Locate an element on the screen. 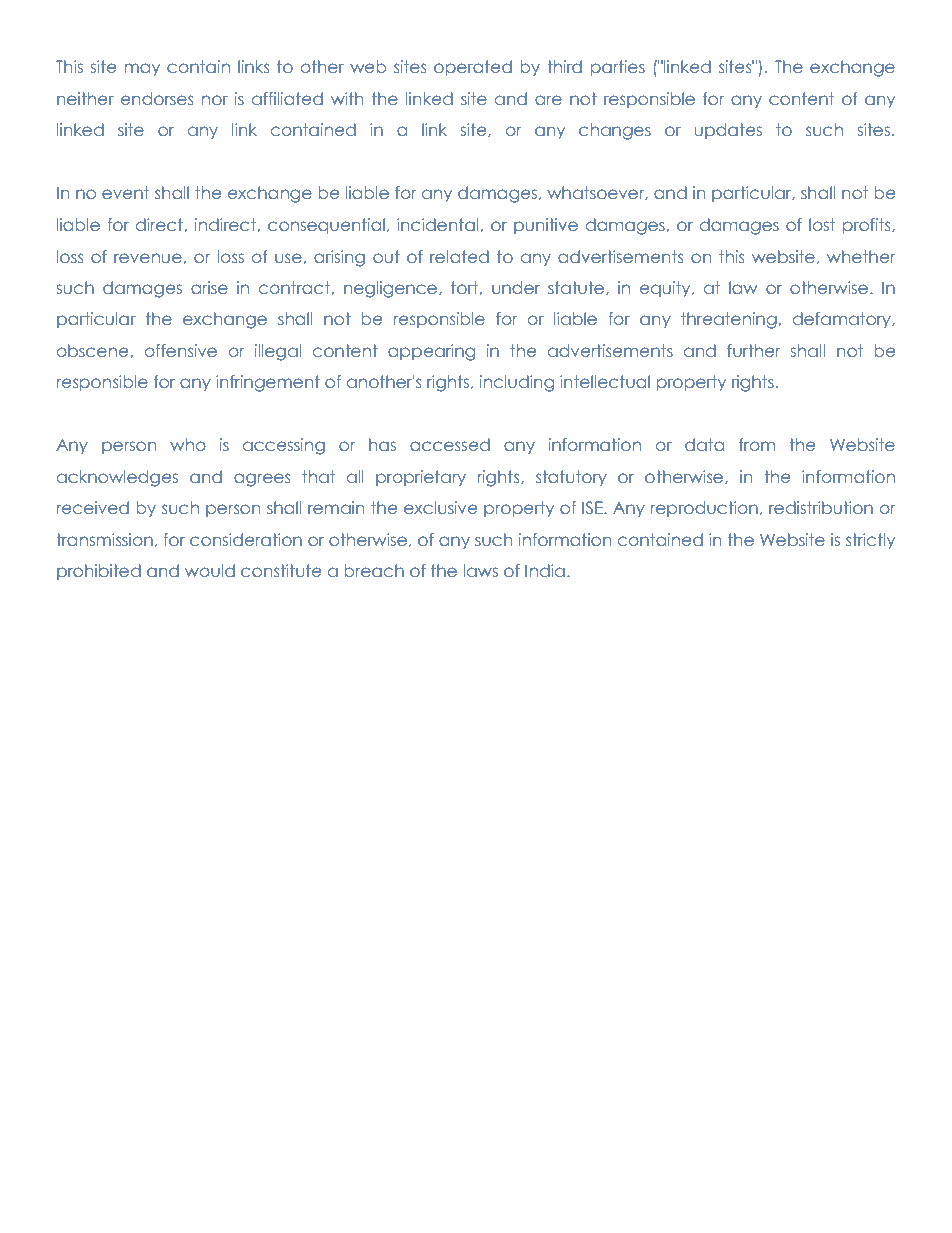  infringement is located at coordinates (268, 383).
